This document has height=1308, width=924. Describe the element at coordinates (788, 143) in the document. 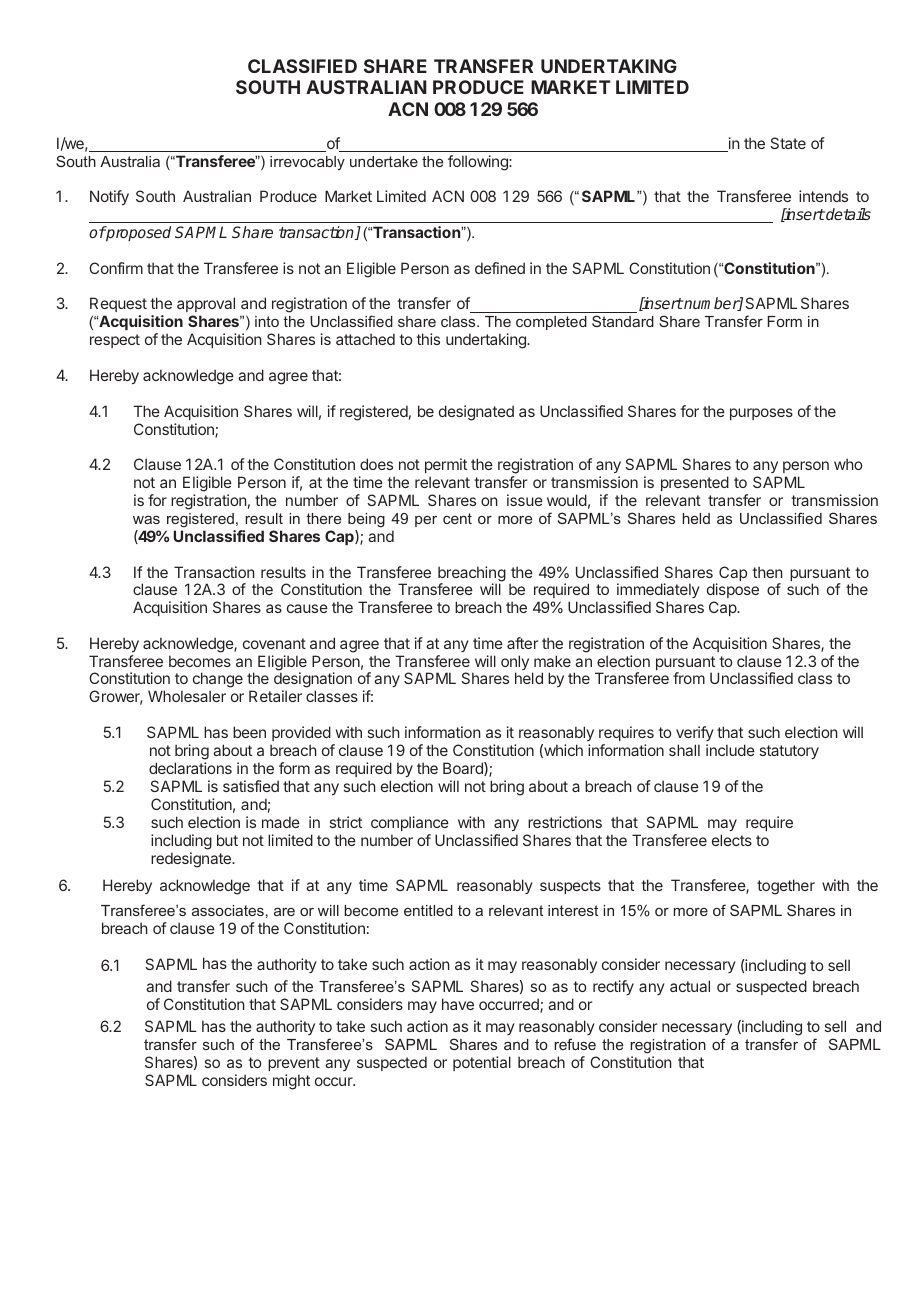

I see `State` at that location.
